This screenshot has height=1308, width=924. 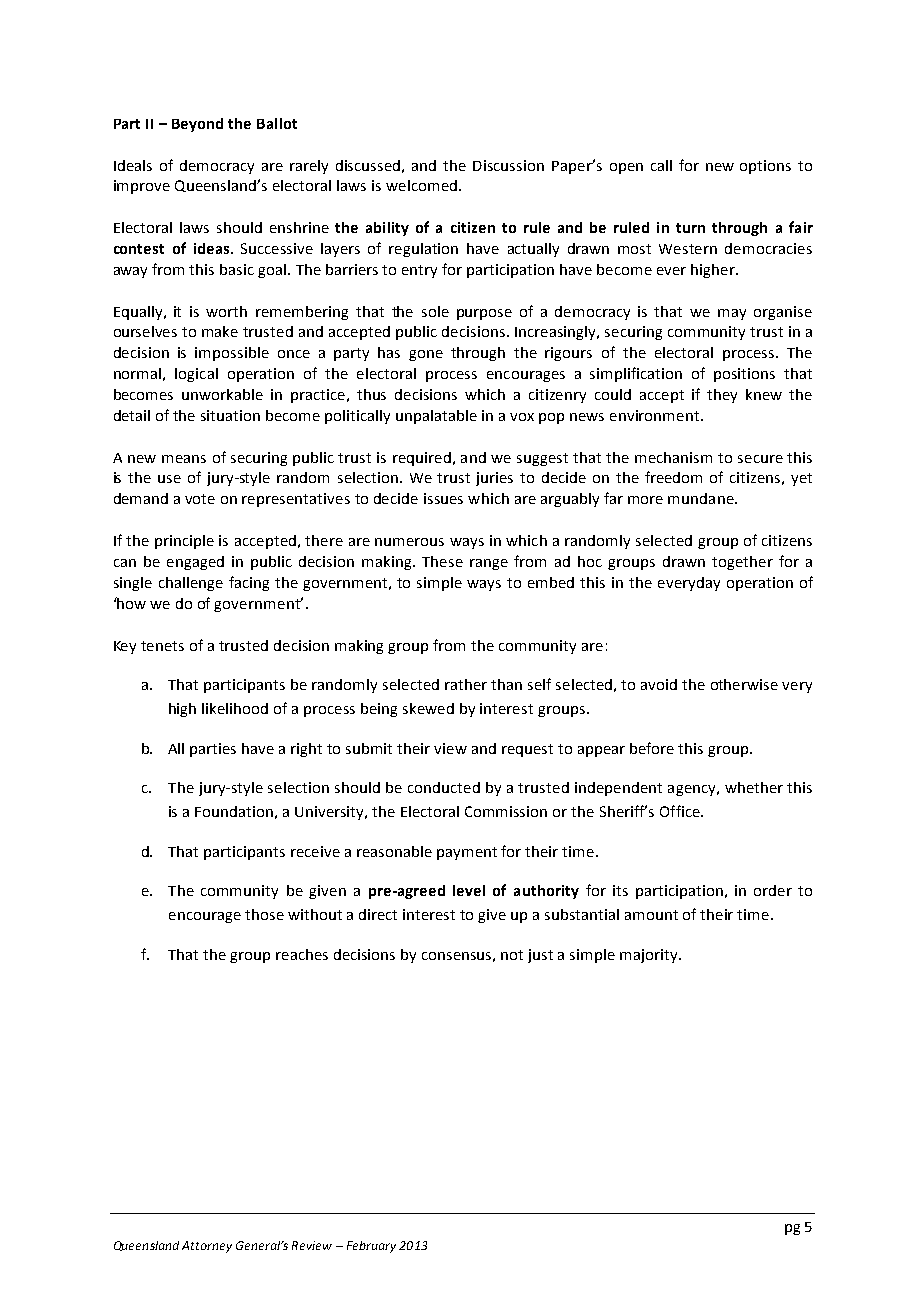 What do you see at coordinates (207, 1247) in the screenshot?
I see `Attorney` at bounding box center [207, 1247].
